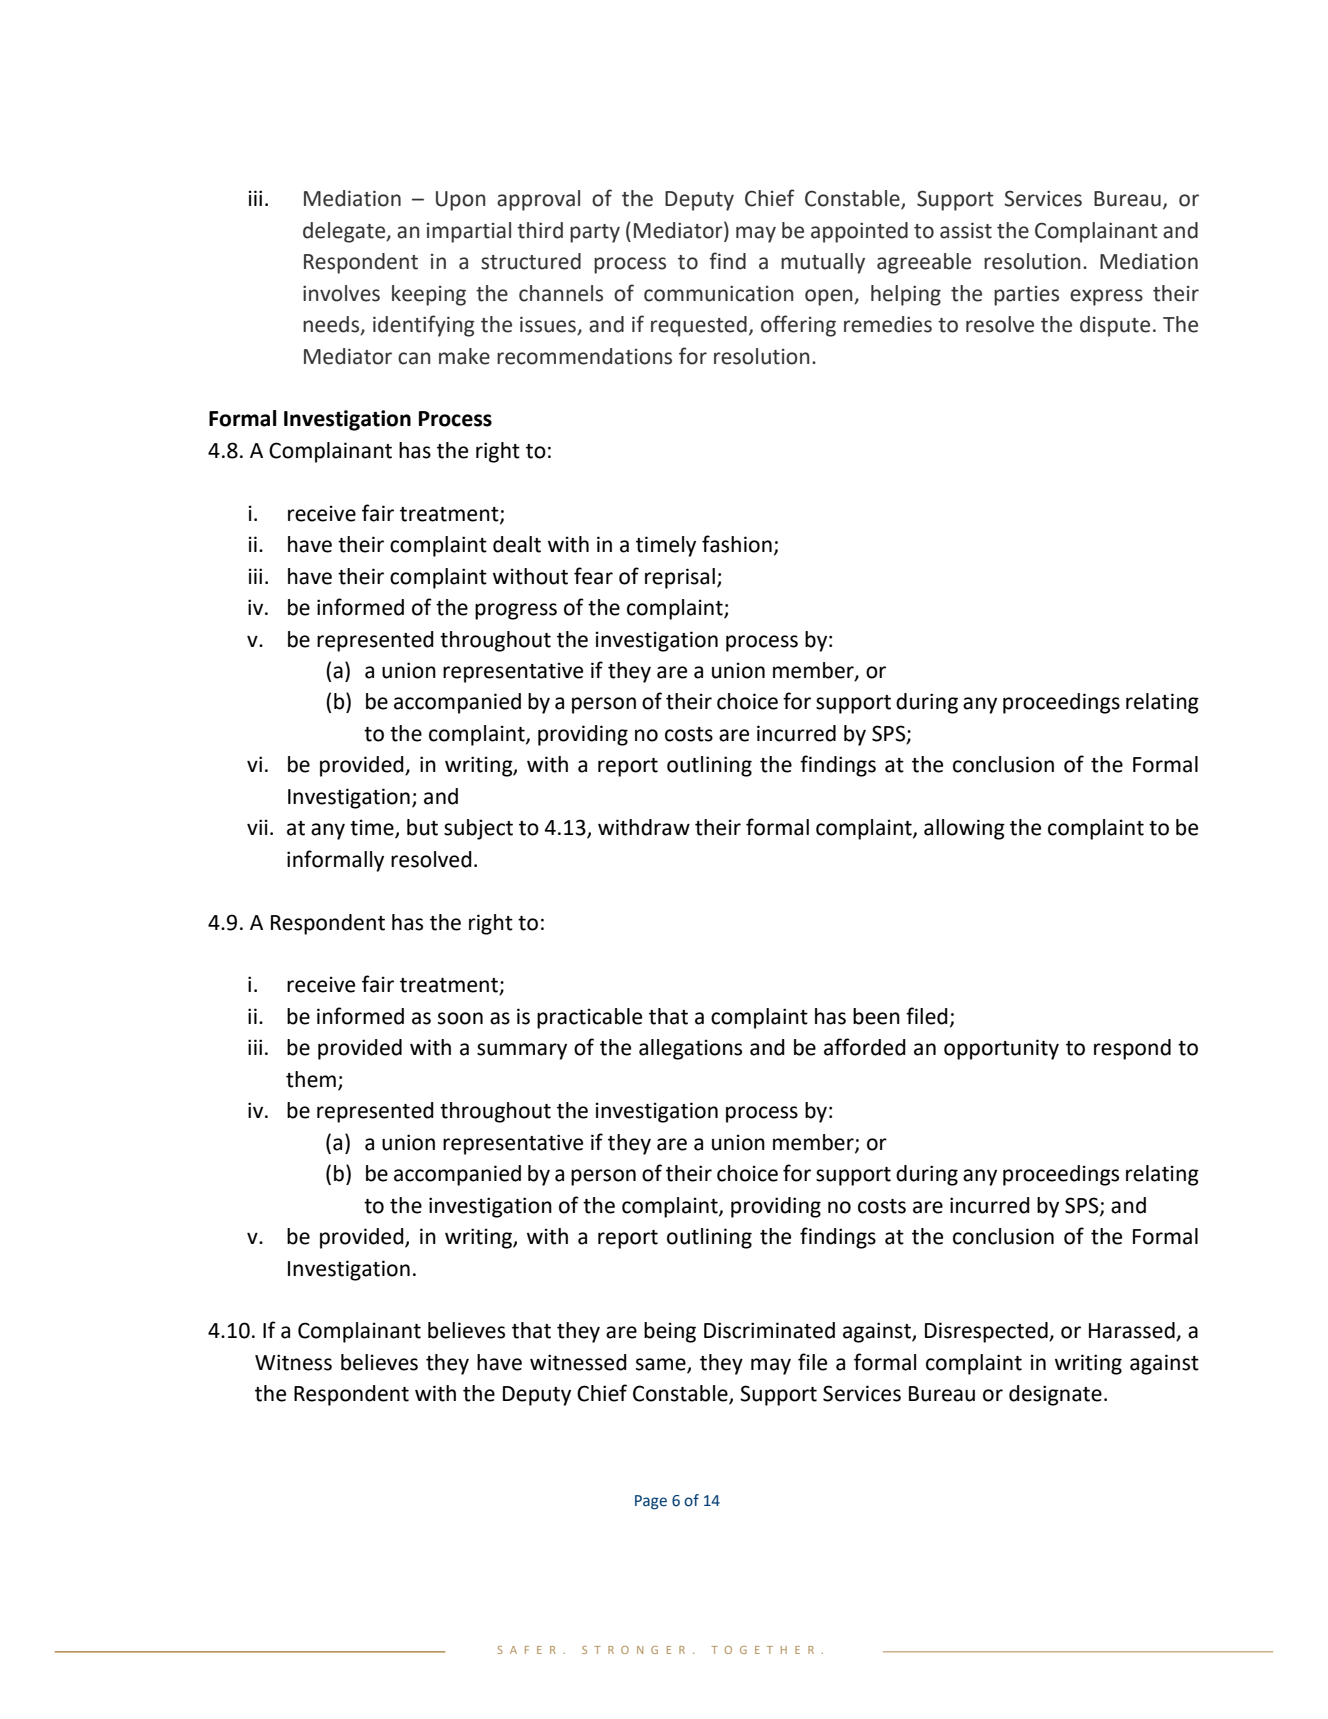 This screenshot has height=1719, width=1328. Describe the element at coordinates (478, 829) in the screenshot. I see `subject` at that location.
